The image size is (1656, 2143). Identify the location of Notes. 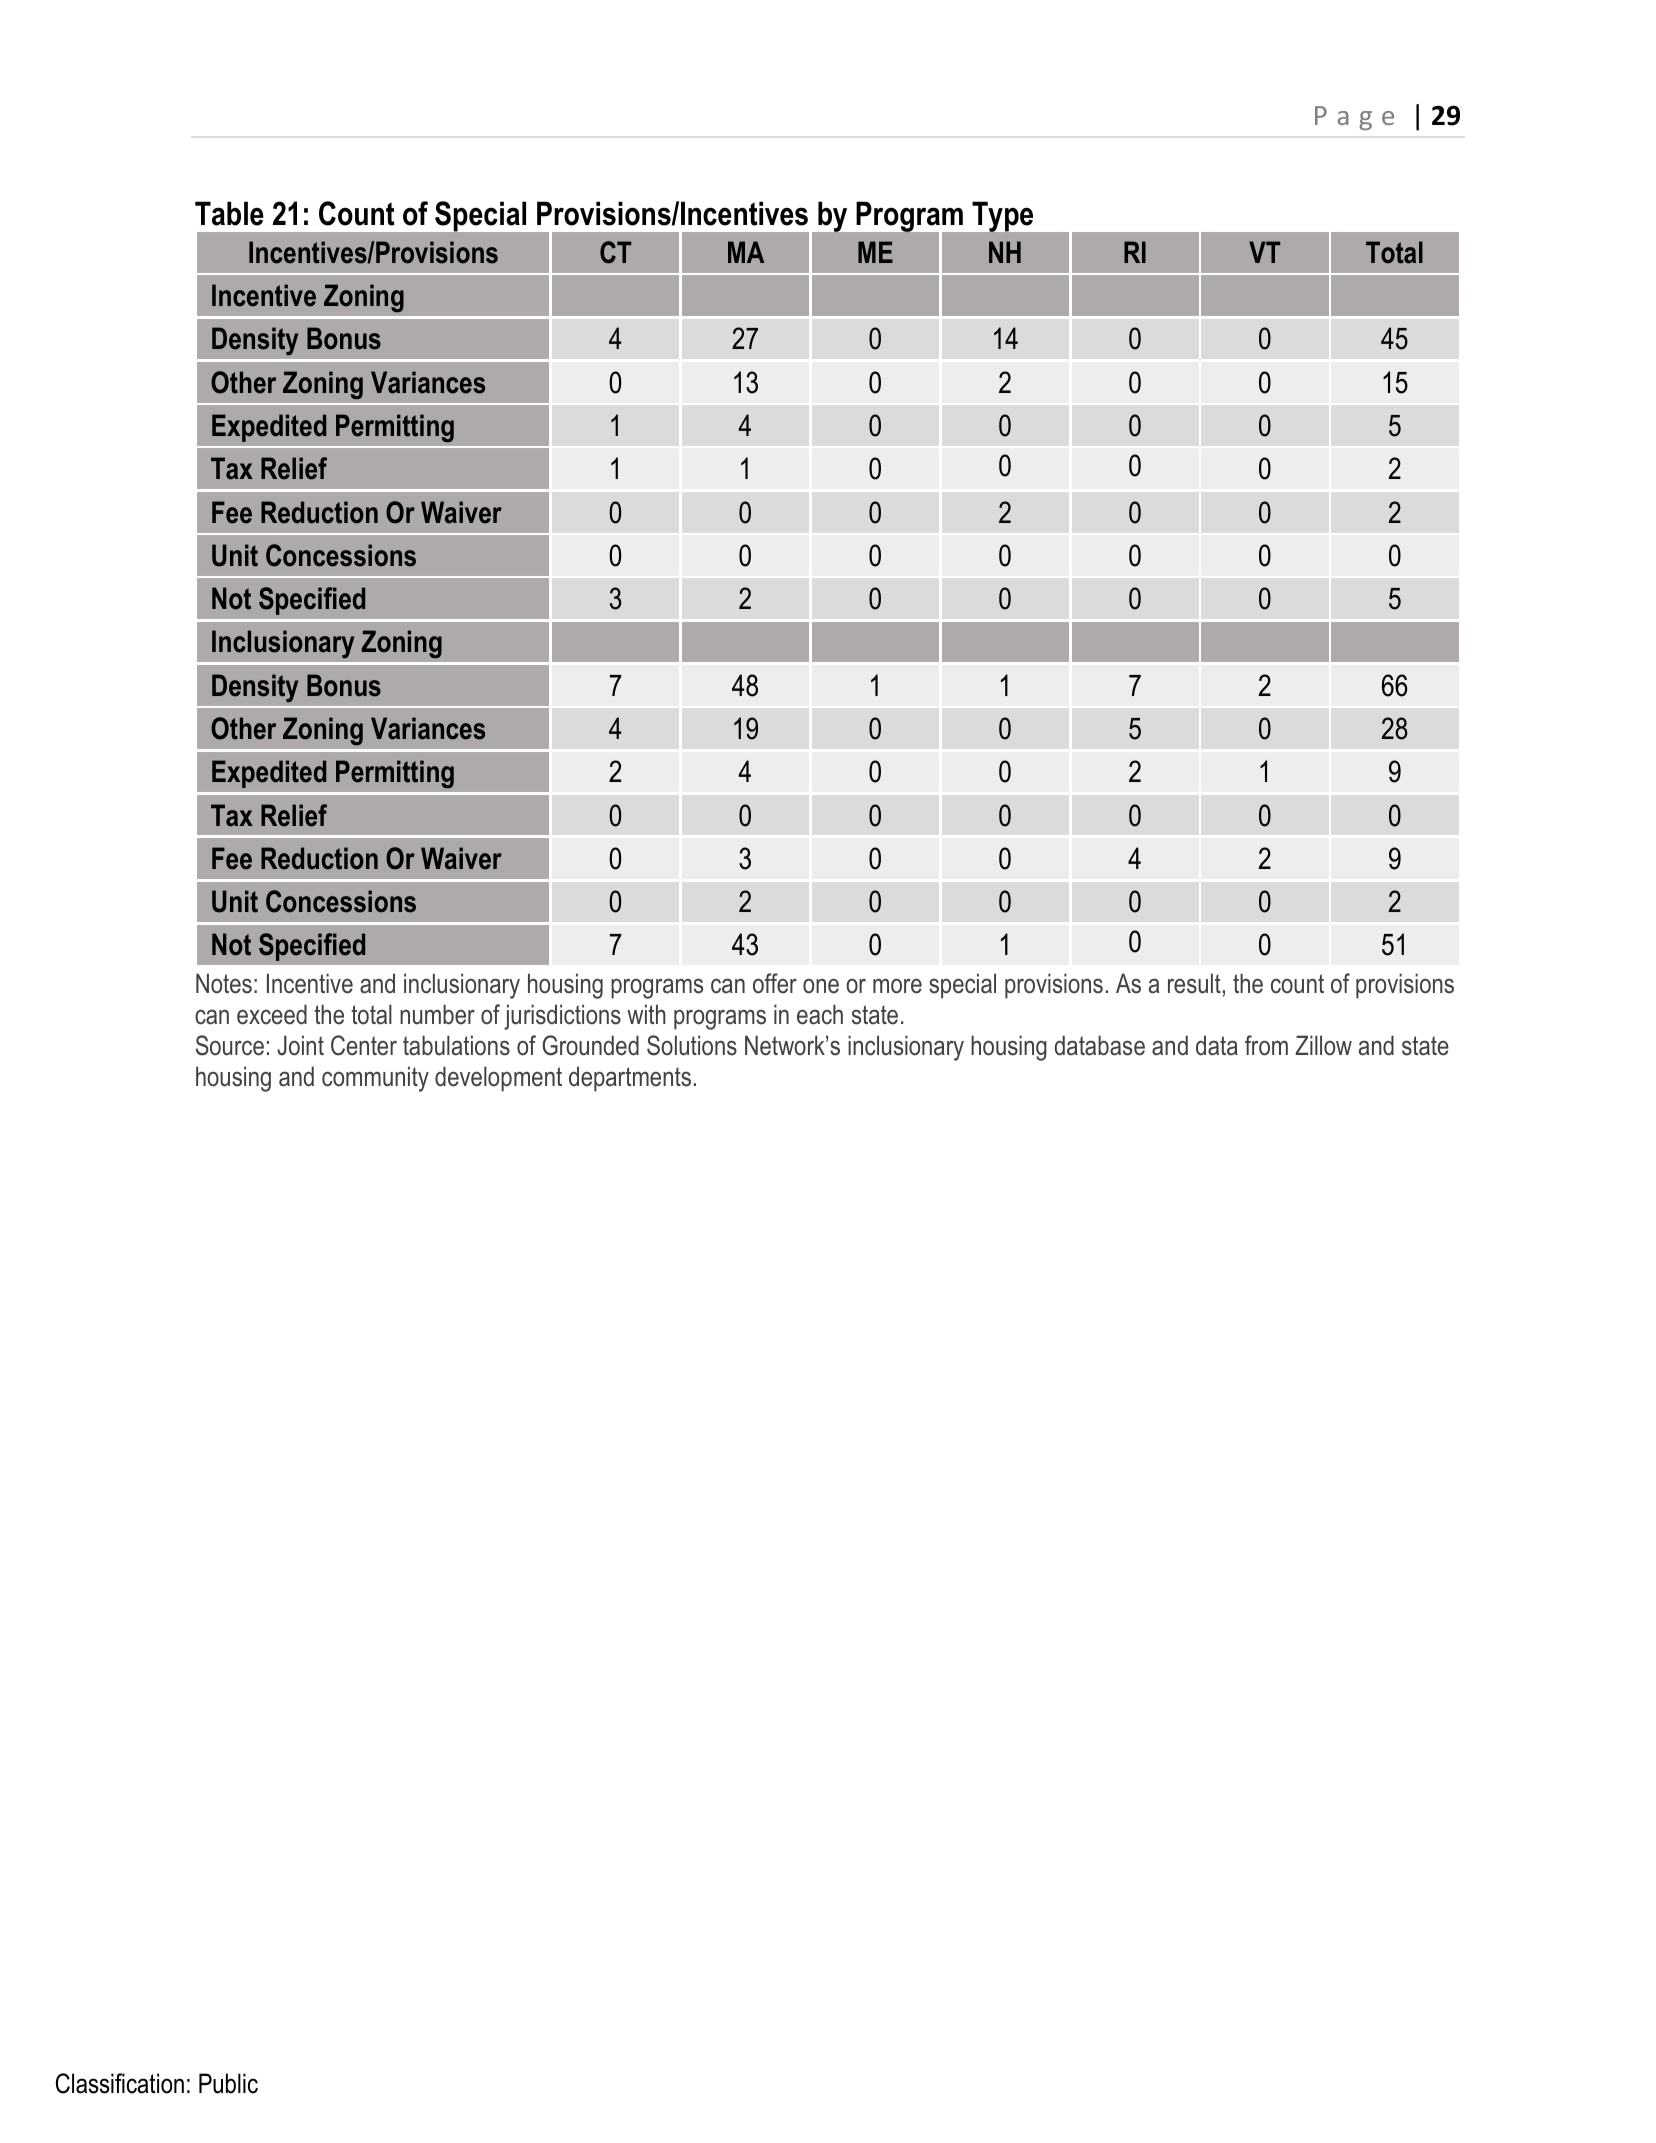
(224, 983).
